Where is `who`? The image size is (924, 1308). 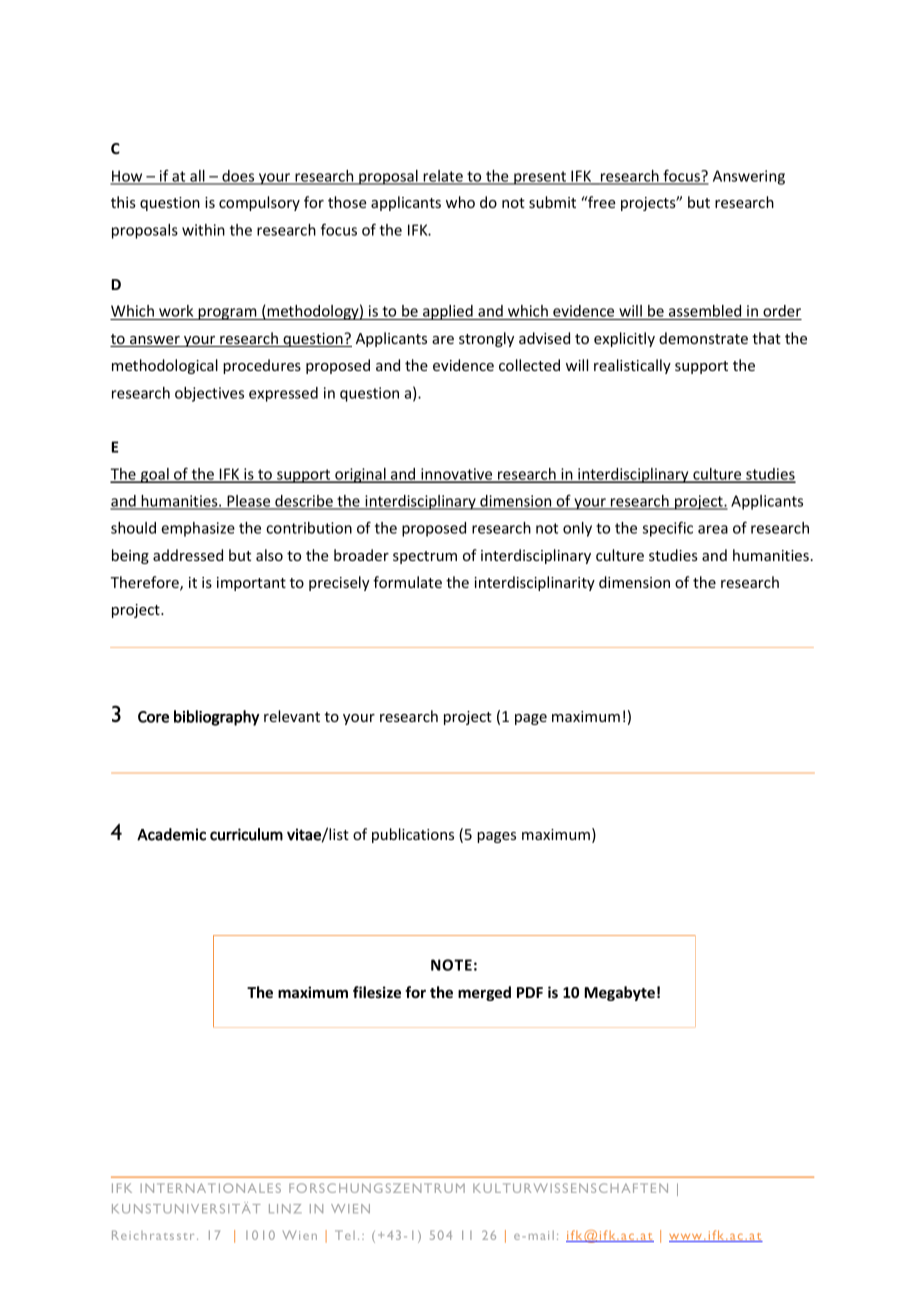
who is located at coordinates (460, 202).
